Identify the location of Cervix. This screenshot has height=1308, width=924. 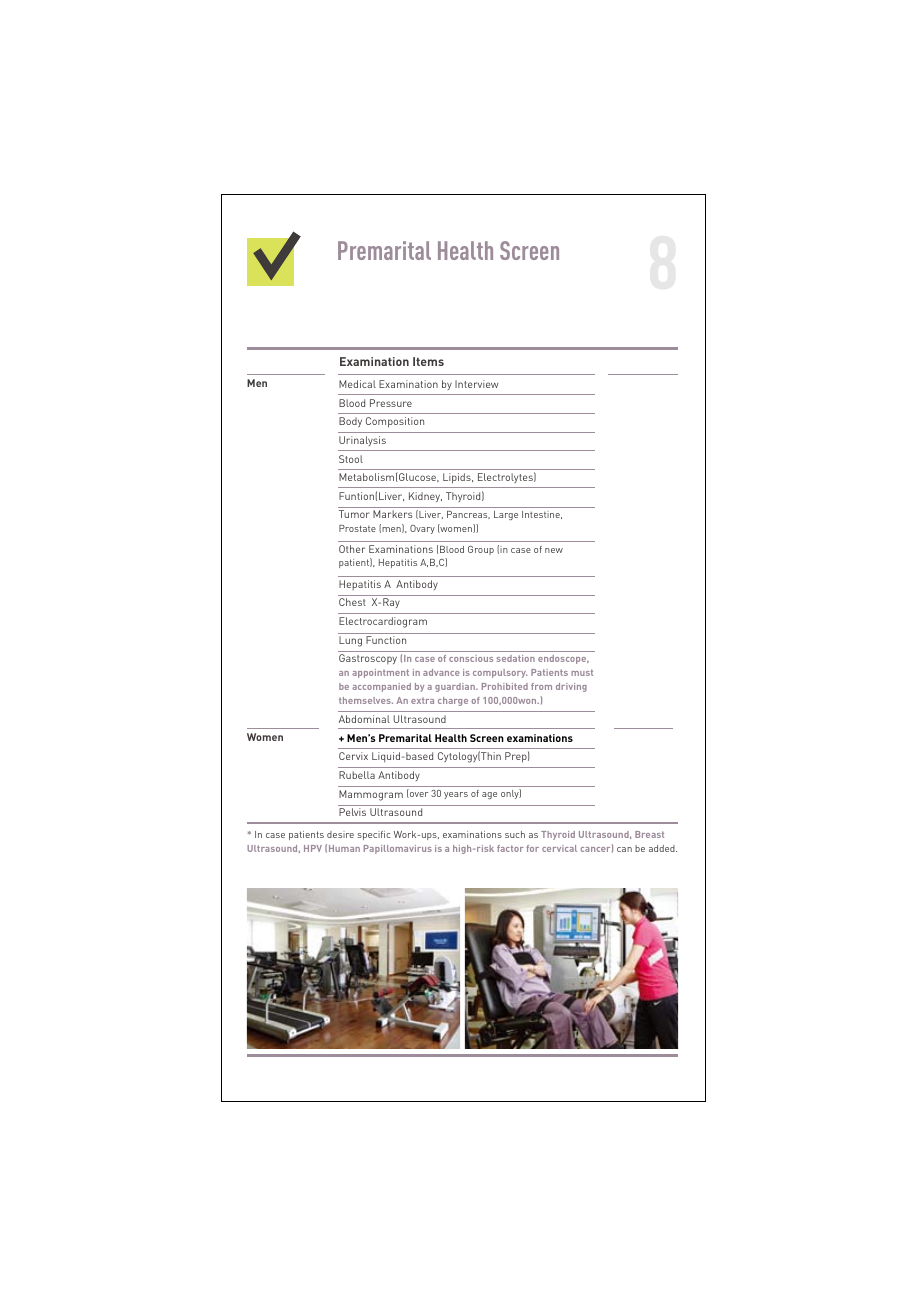
(353, 756).
